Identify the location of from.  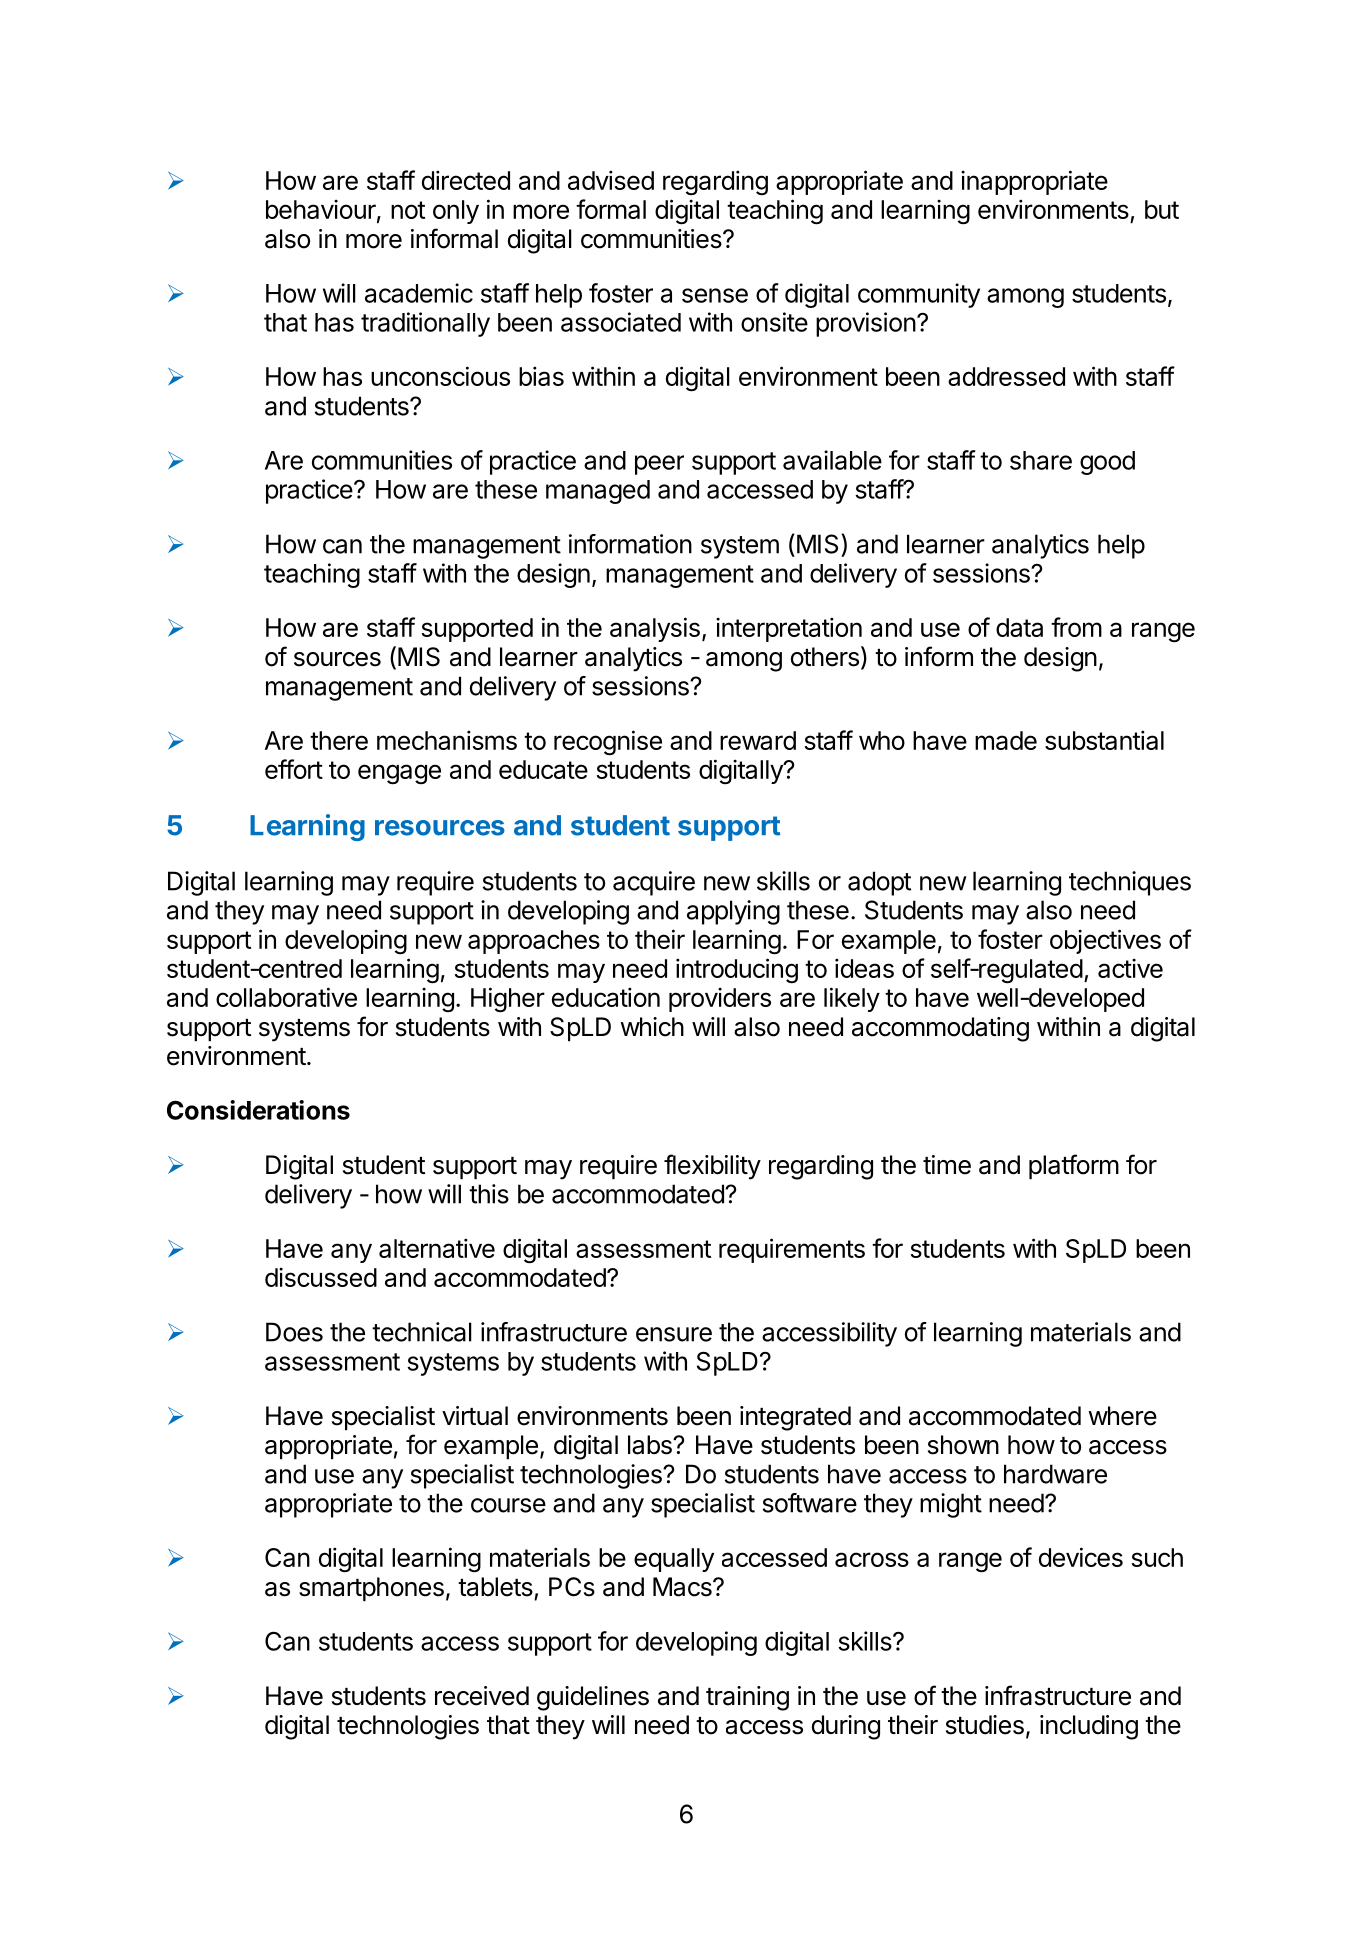
(1076, 627).
